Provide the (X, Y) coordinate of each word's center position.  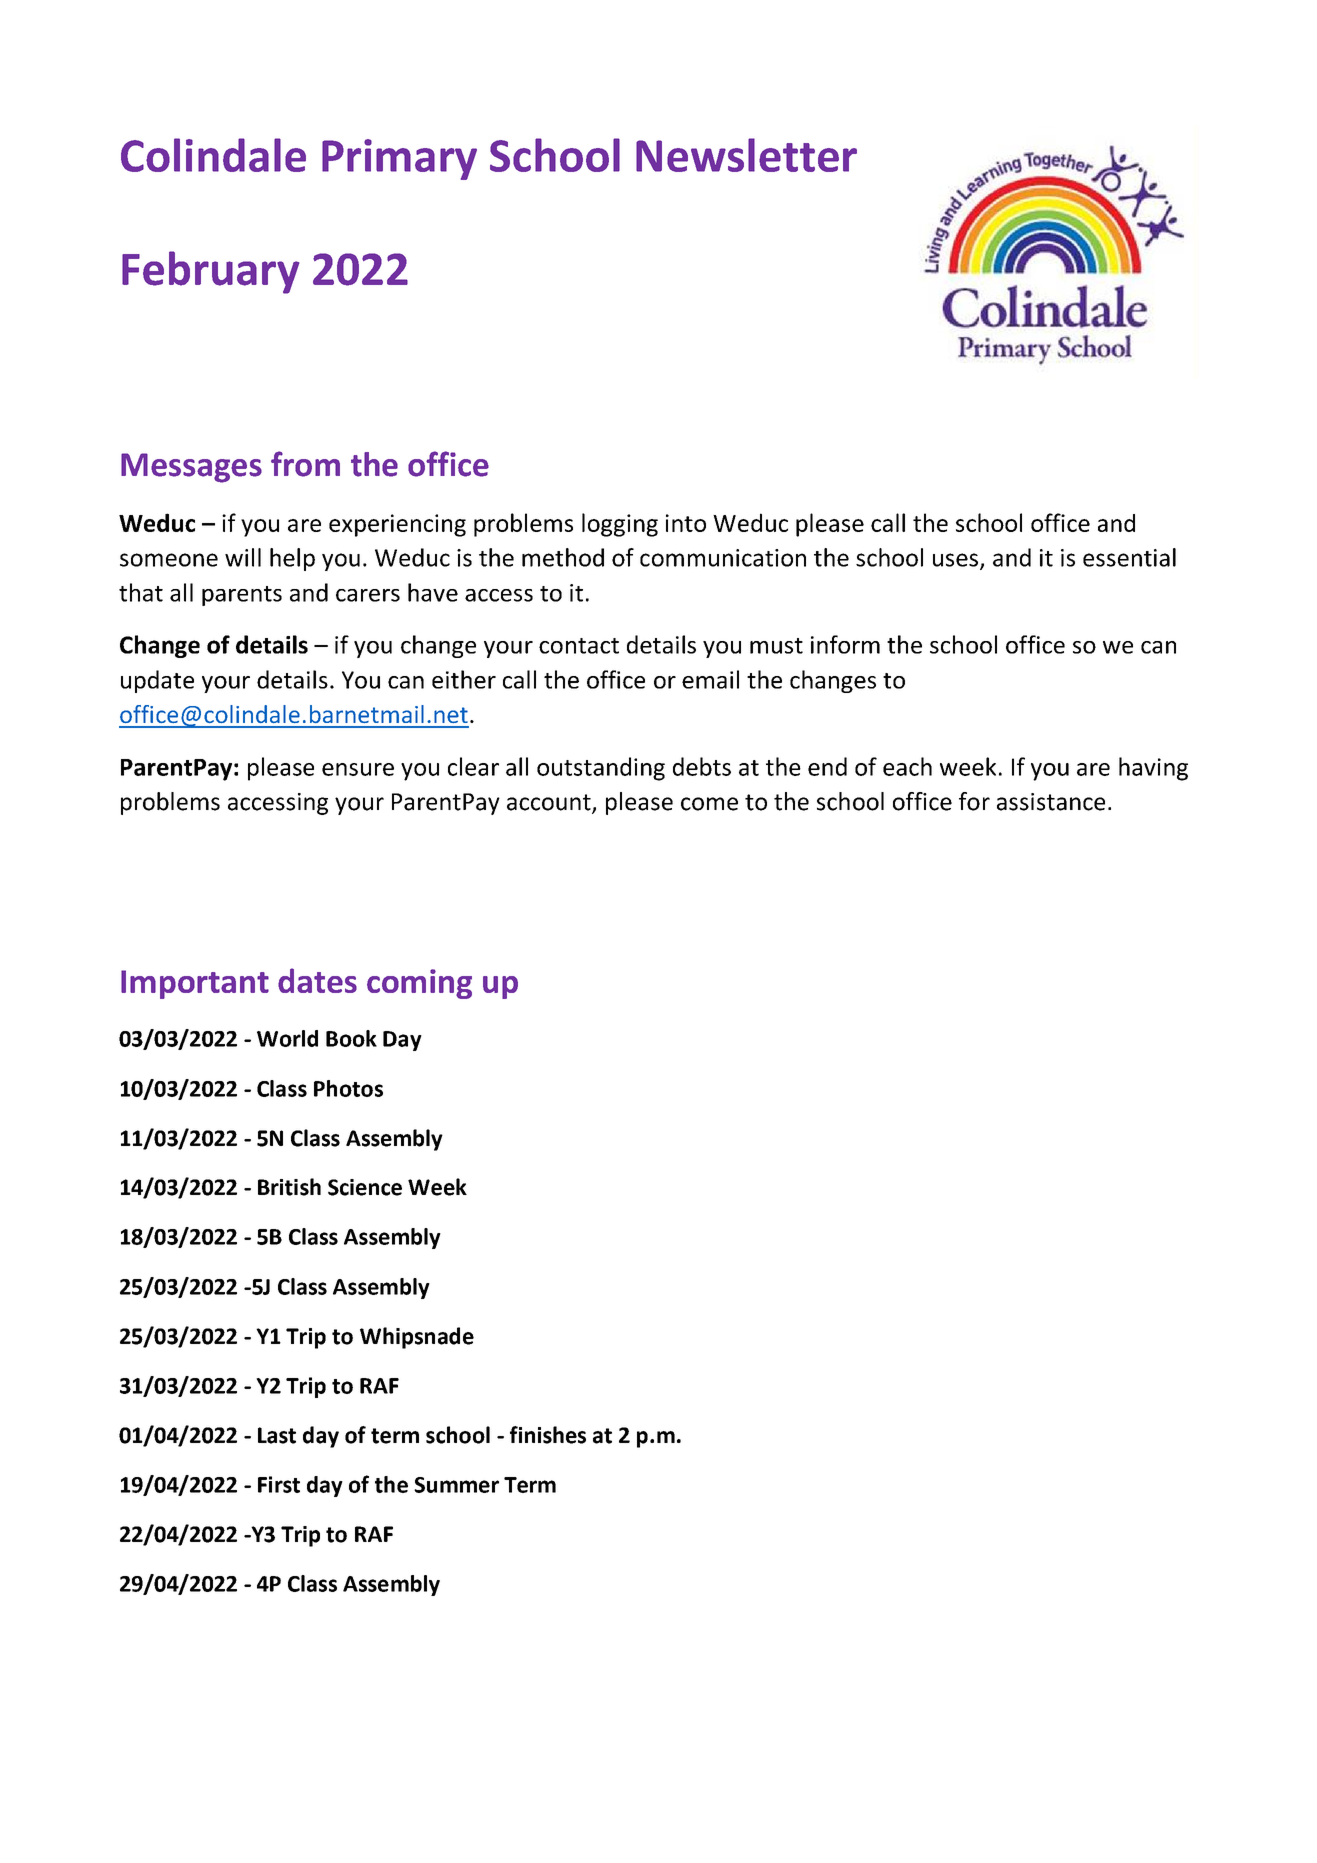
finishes (548, 1435)
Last (277, 1435)
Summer (456, 1485)
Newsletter (746, 155)
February (210, 272)
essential (1129, 557)
